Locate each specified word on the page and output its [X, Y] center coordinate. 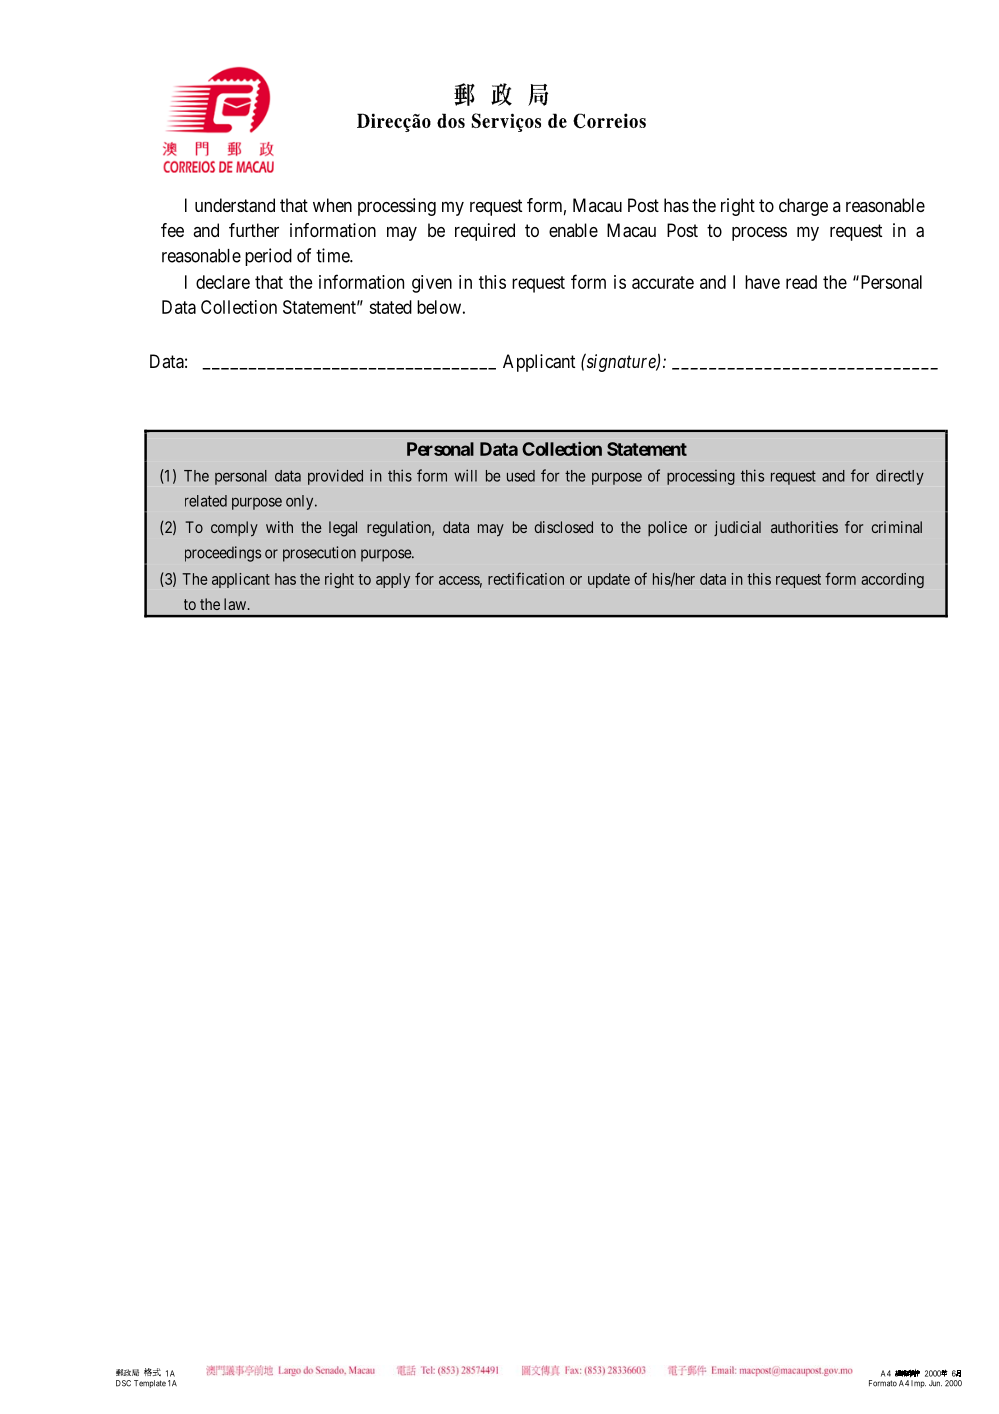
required [485, 232]
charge [803, 207]
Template [150, 1384]
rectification [526, 578]
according [892, 580]
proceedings [223, 554]
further [254, 230]
